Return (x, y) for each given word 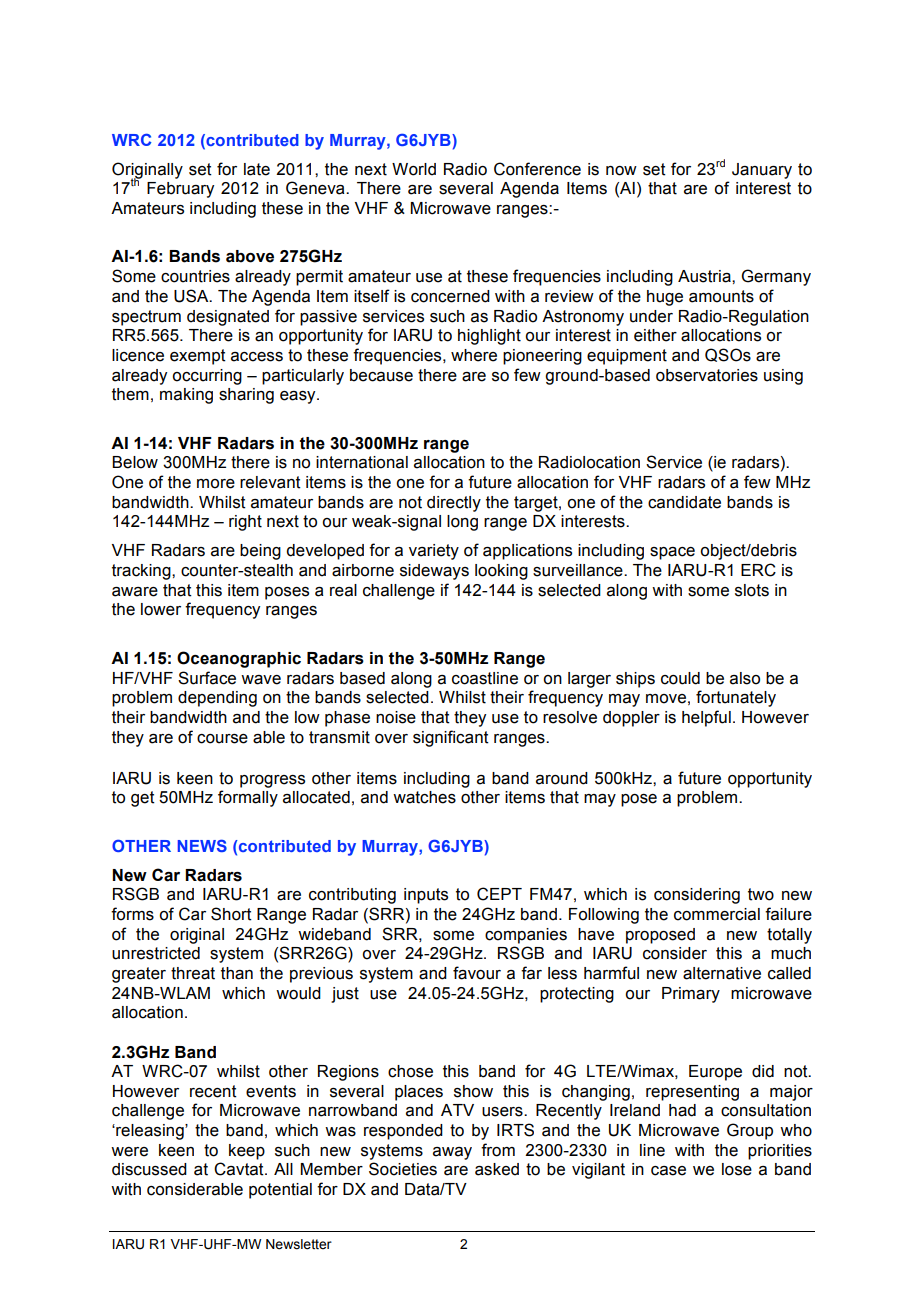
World (414, 169)
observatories (707, 375)
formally (248, 798)
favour (477, 973)
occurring (207, 377)
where (474, 355)
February (180, 190)
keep (247, 1152)
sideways (434, 572)
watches (424, 797)
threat (193, 973)
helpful (706, 718)
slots (752, 590)
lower (161, 609)
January (762, 171)
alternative (722, 973)
